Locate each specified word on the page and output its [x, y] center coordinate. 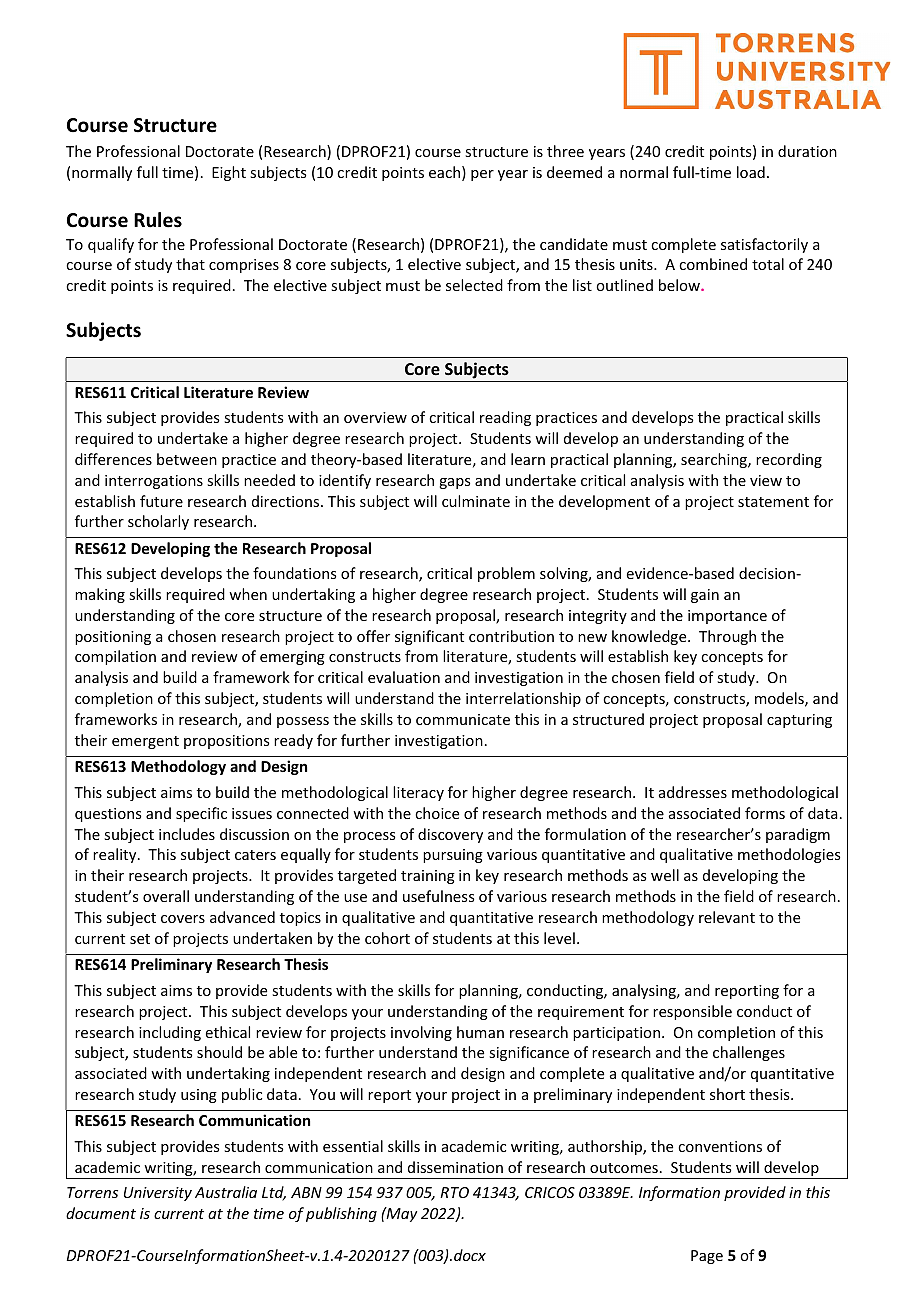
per [482, 175]
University [158, 1194]
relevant [727, 917]
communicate [463, 719]
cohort [387, 938]
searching [715, 460]
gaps [454, 483]
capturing [799, 721]
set [140, 939]
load [751, 172]
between [187, 459]
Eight [229, 173]
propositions [226, 742]
